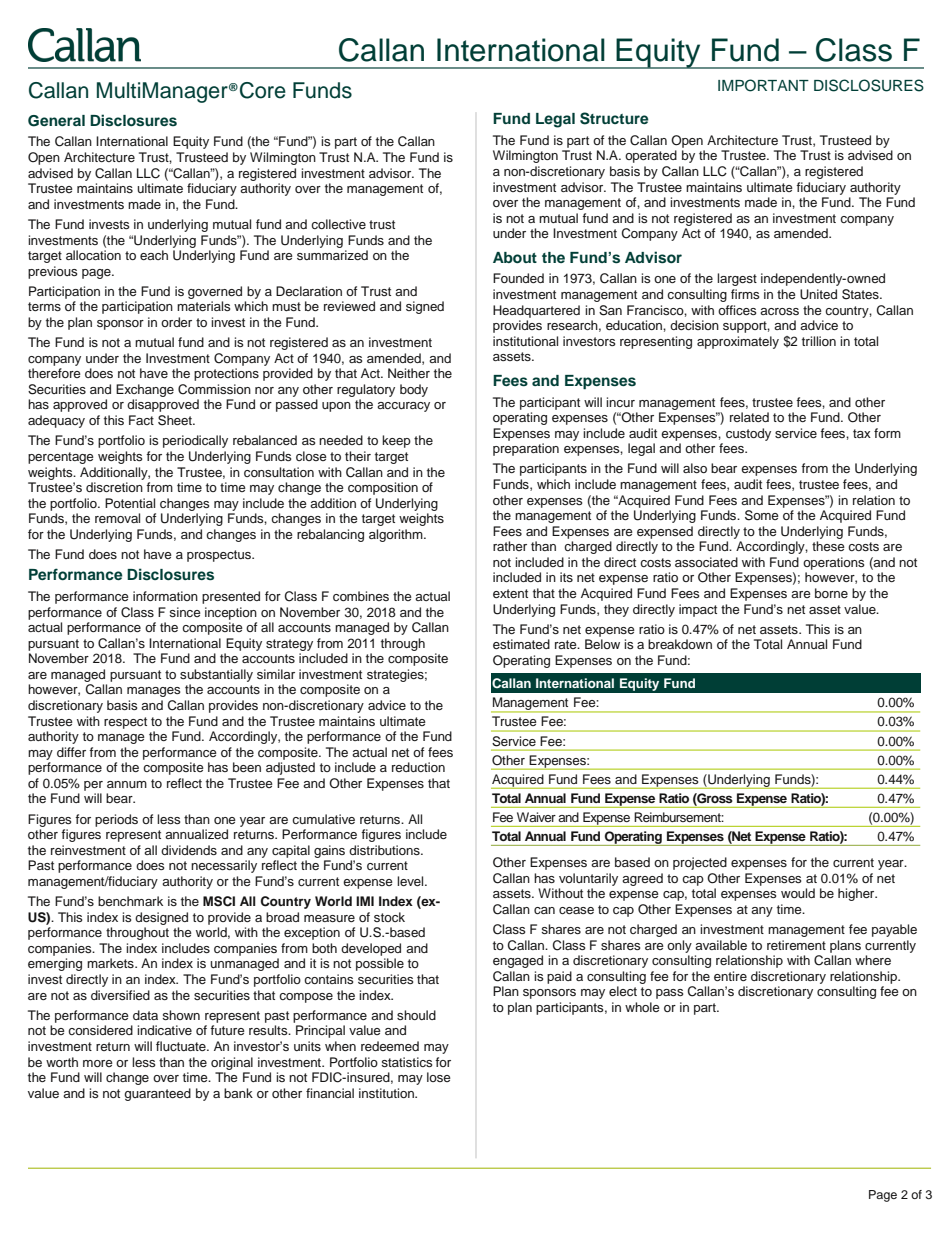 Image resolution: width=952 pixels, height=1233 pixels. What do you see at coordinates (819, 341) in the screenshot?
I see `trillion` at bounding box center [819, 341].
